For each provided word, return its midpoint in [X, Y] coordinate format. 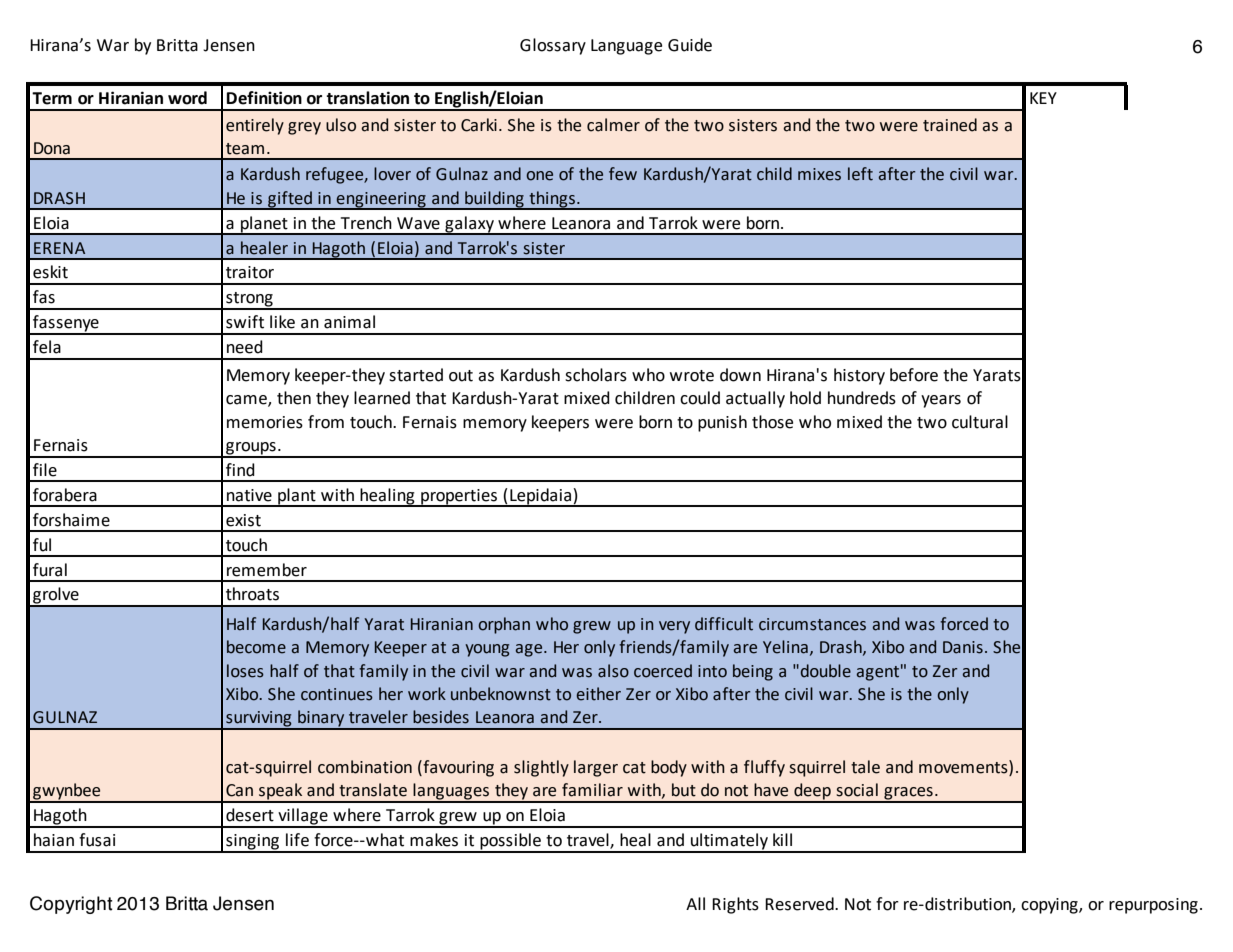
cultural [980, 422]
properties [459, 498]
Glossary [553, 46]
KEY [1043, 98]
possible [510, 842]
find [240, 470]
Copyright [71, 905]
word [187, 98]
